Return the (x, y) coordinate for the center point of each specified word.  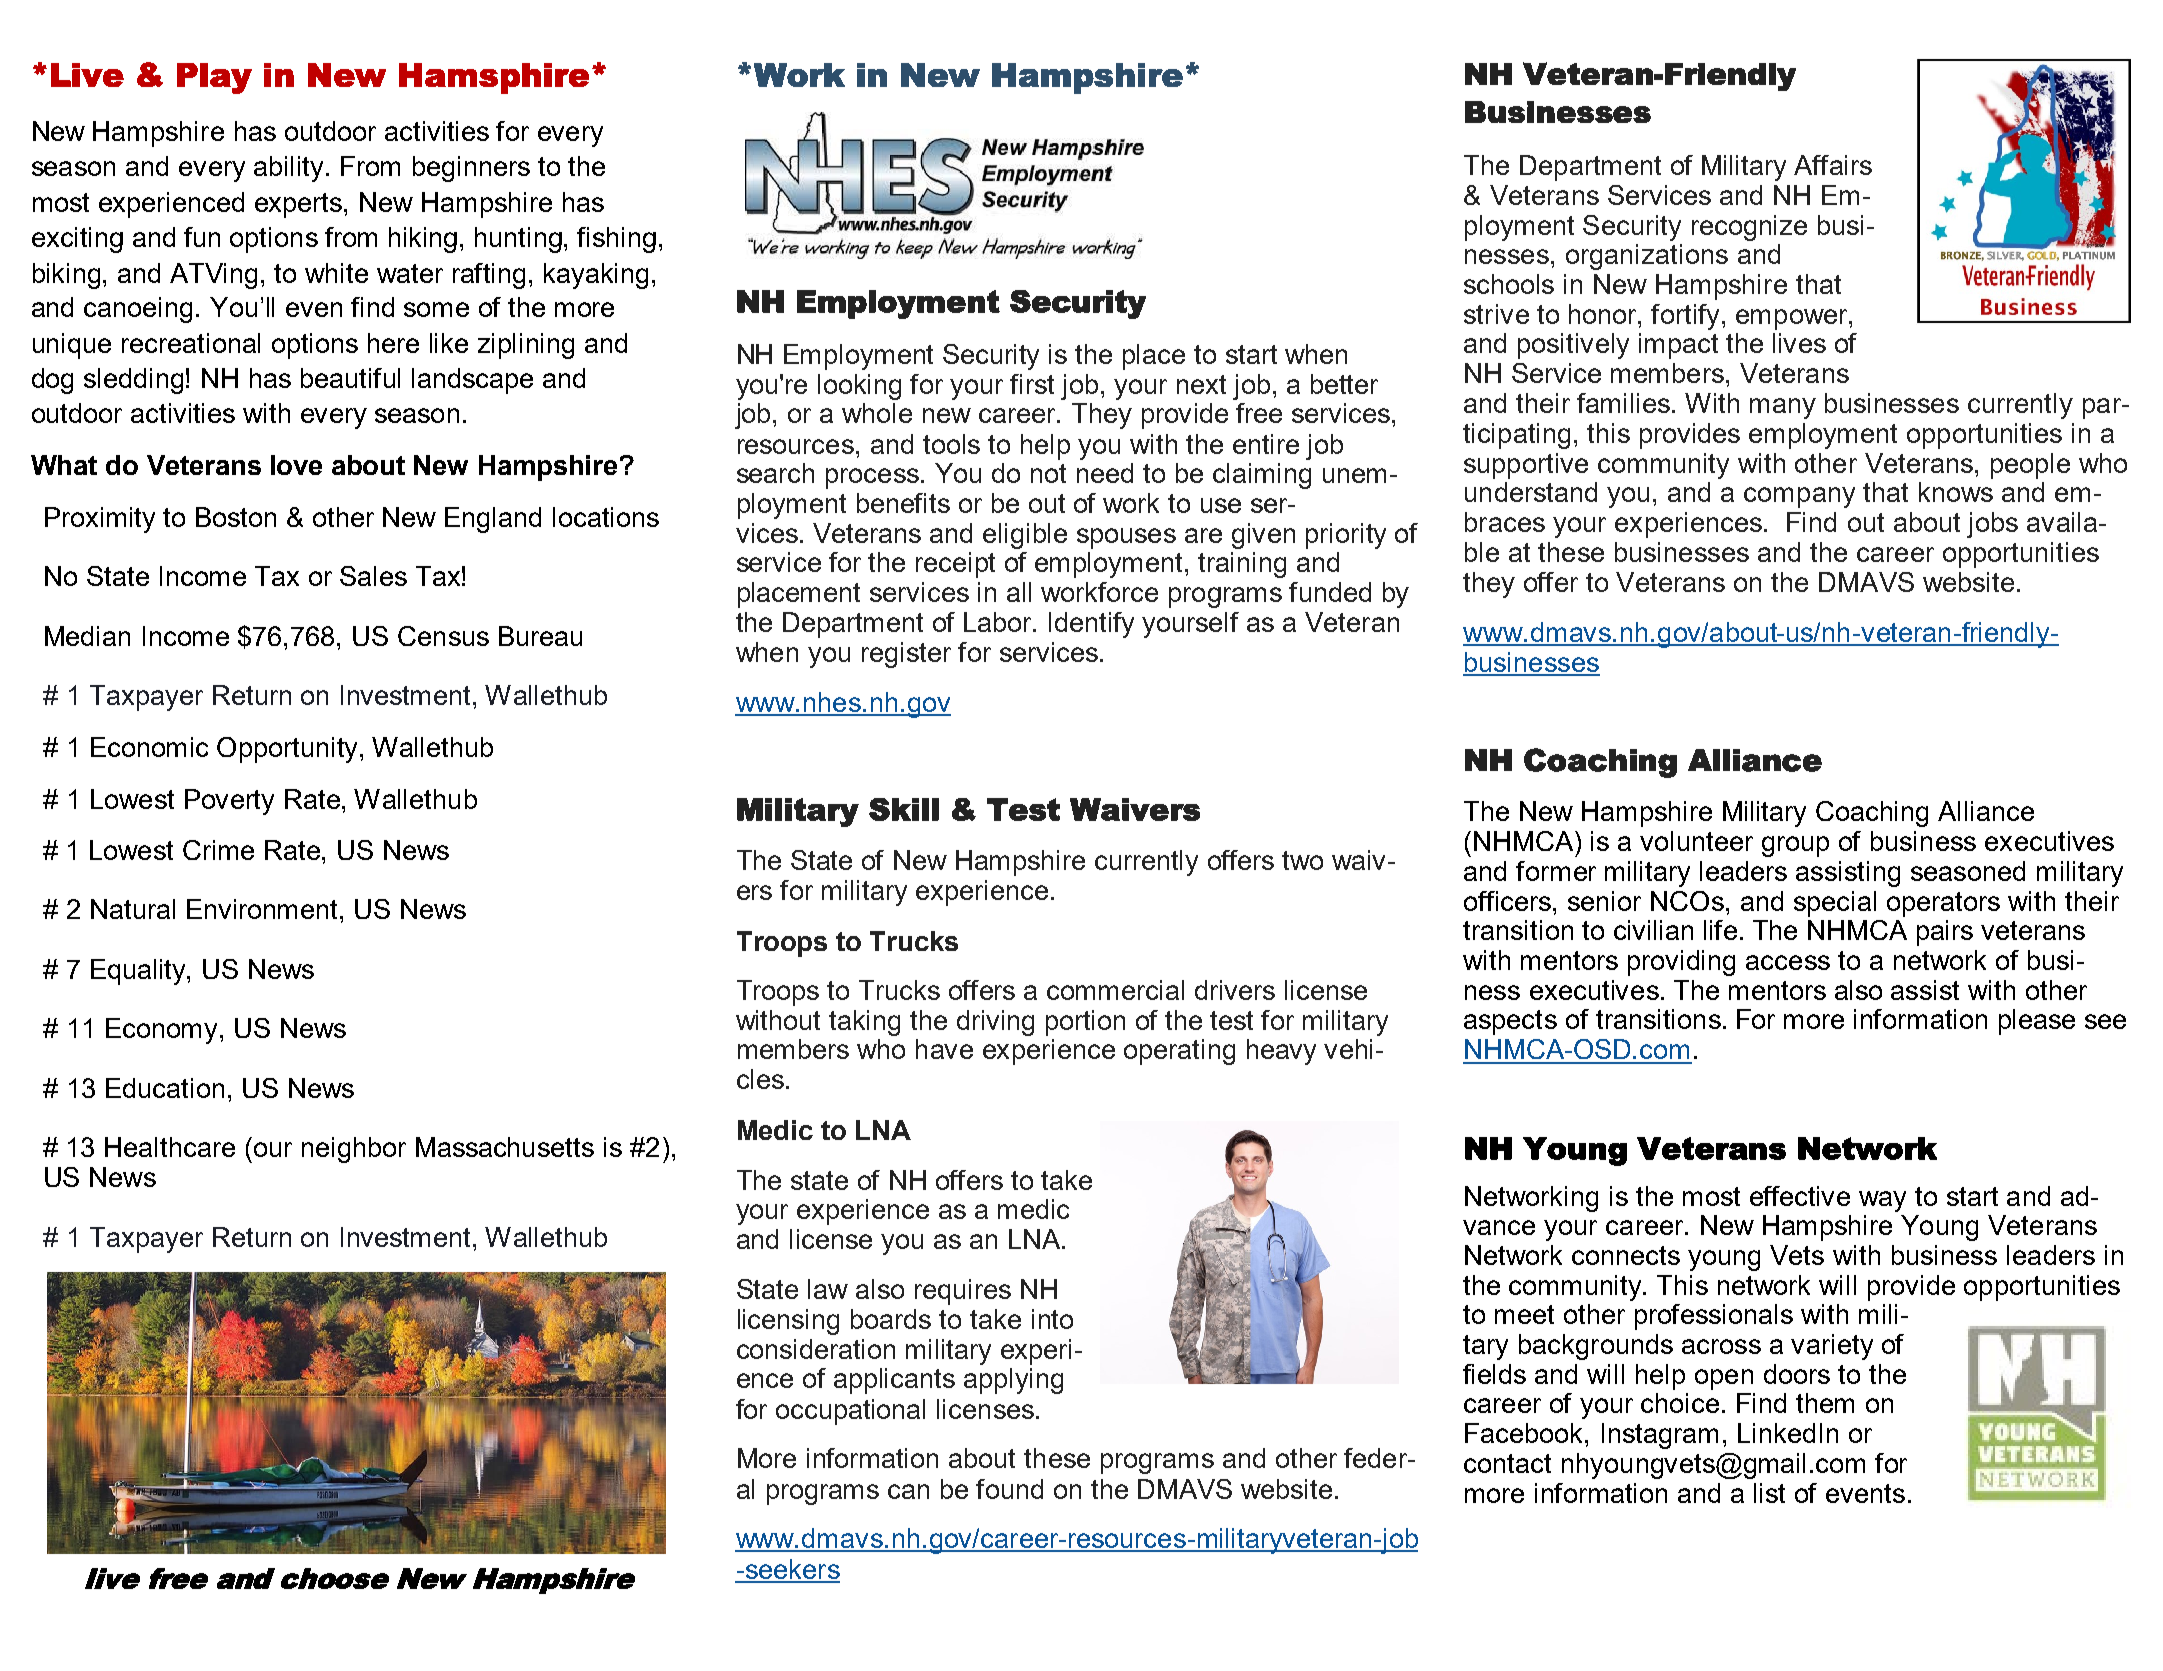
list (1769, 1493)
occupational (850, 1412)
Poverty (229, 802)
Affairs (1833, 165)
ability (290, 169)
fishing (616, 240)
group (1795, 846)
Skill (904, 809)
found (1009, 1489)
